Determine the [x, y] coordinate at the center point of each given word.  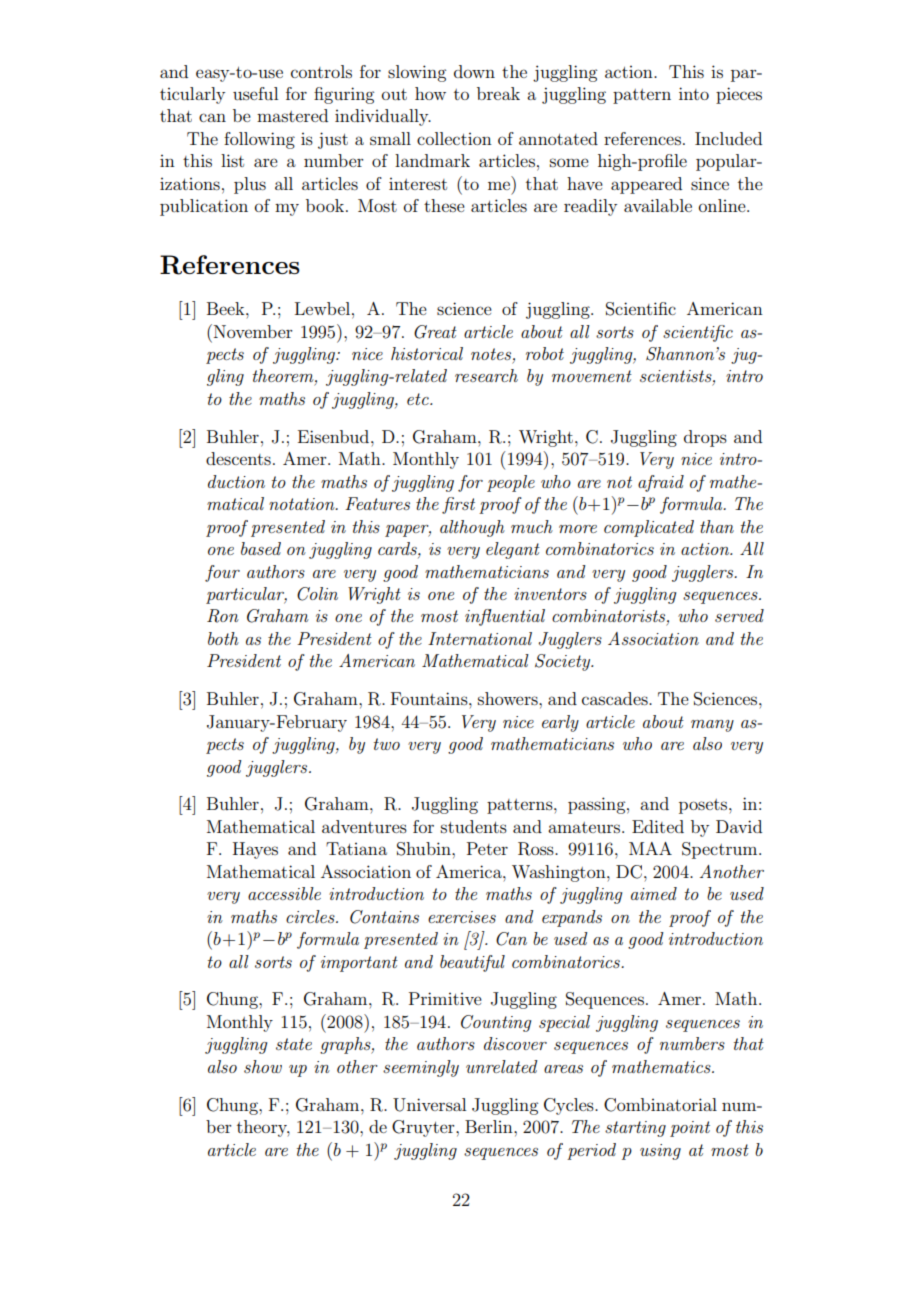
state [294, 1044]
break [498, 93]
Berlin [490, 1126]
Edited [658, 826]
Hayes [255, 850]
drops [705, 438]
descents [238, 458]
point [690, 1129]
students [474, 826]
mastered [292, 115]
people [511, 483]
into [694, 93]
